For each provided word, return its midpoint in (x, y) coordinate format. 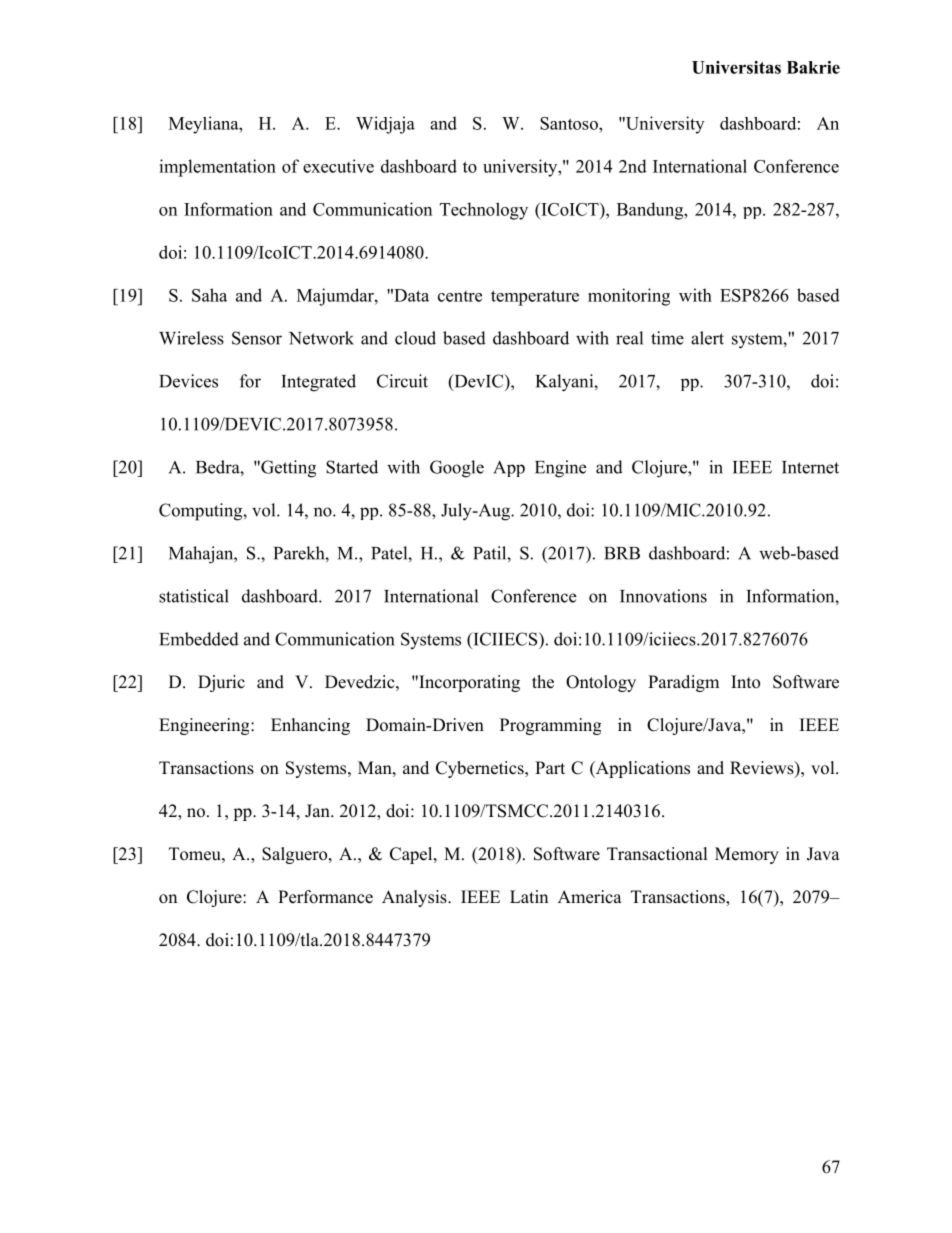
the (543, 682)
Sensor (257, 338)
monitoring (629, 297)
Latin (529, 896)
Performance (325, 897)
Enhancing (310, 726)
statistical (194, 596)
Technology (484, 211)
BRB (622, 553)
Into (745, 682)
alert (707, 338)
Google (457, 469)
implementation (217, 168)
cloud (415, 338)
